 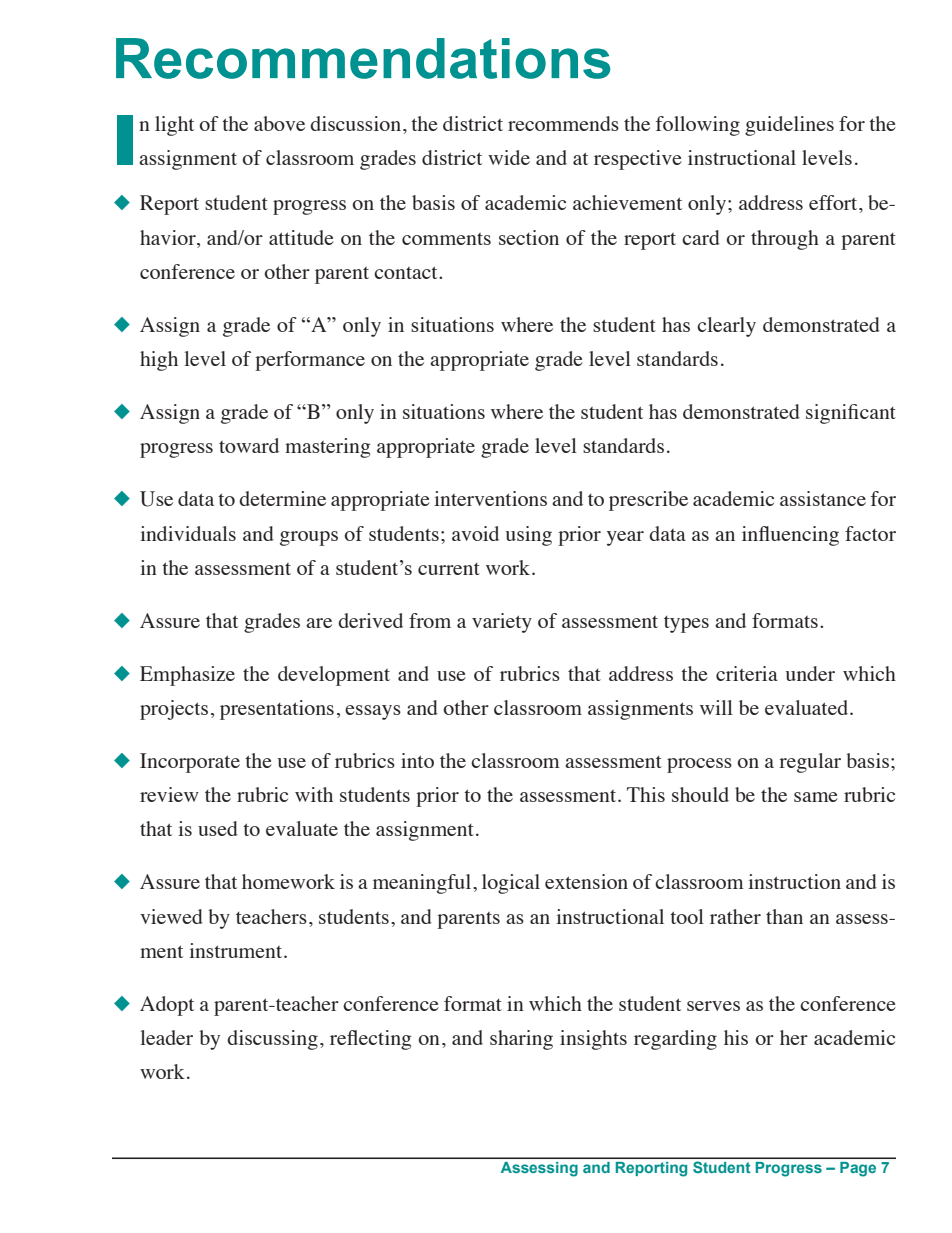 I want to click on discussing, so click(x=272, y=1040).
